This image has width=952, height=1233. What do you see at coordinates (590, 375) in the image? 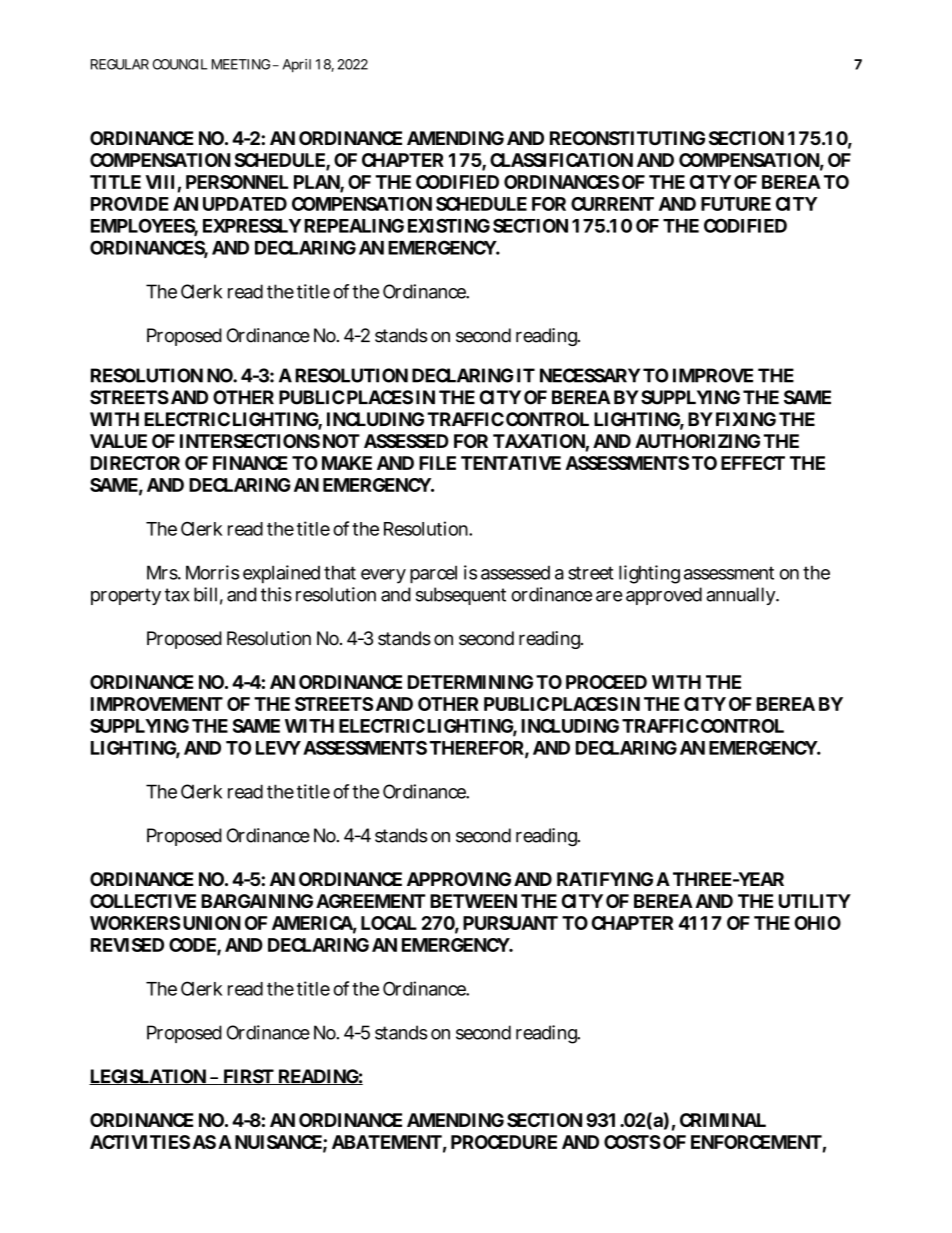
I see `NECESSARY` at bounding box center [590, 375].
